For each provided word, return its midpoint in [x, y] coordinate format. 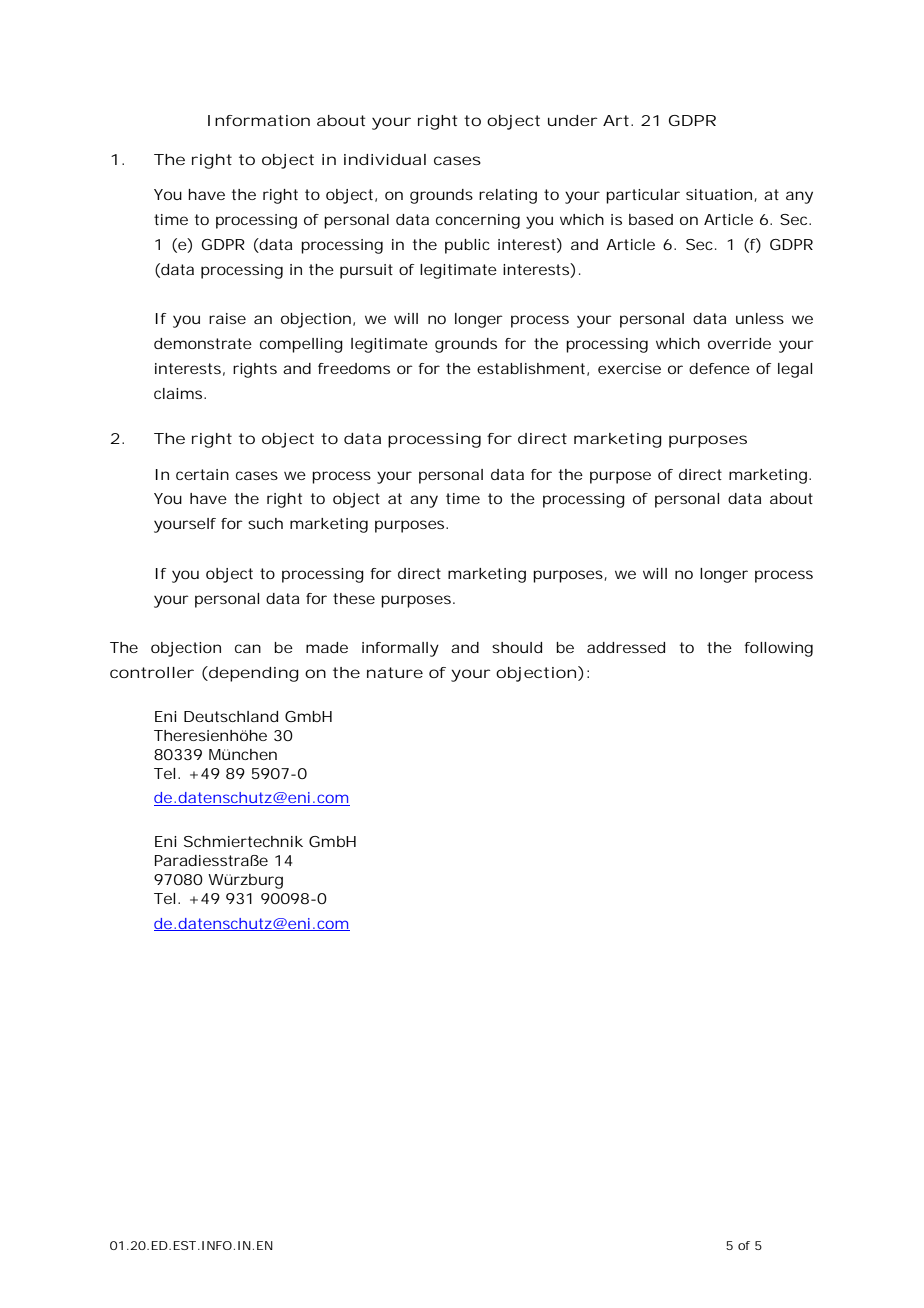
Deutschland [231, 716]
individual [385, 159]
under [573, 120]
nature [395, 672]
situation [720, 195]
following [779, 649]
